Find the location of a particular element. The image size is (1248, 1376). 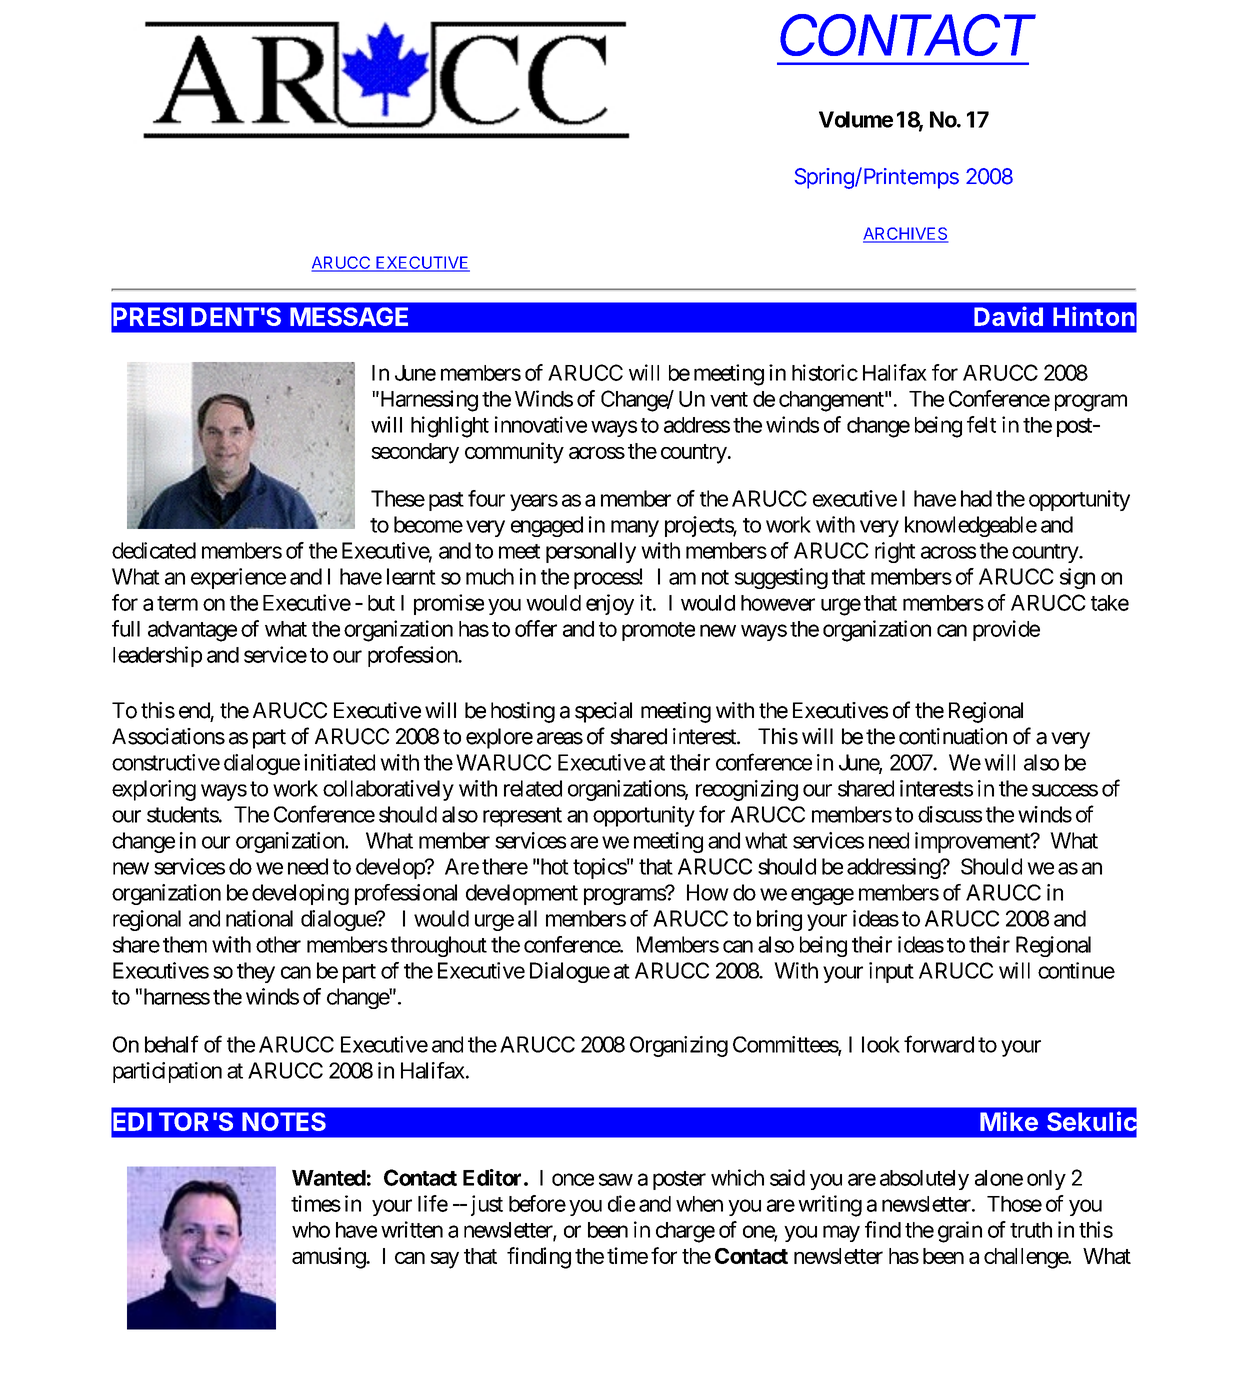

ARCHIVES is located at coordinates (906, 234).
